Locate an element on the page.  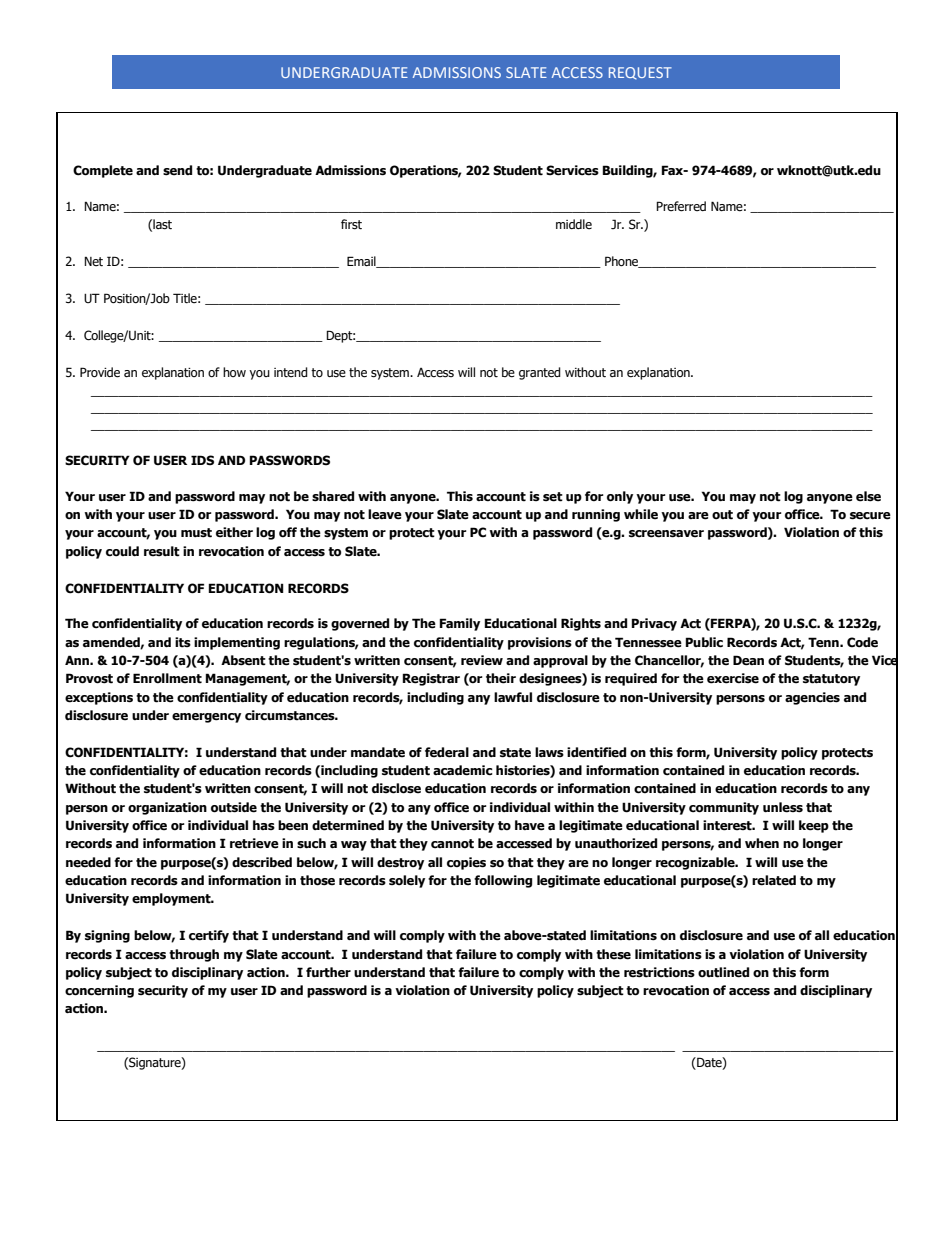
granted is located at coordinates (540, 373).
